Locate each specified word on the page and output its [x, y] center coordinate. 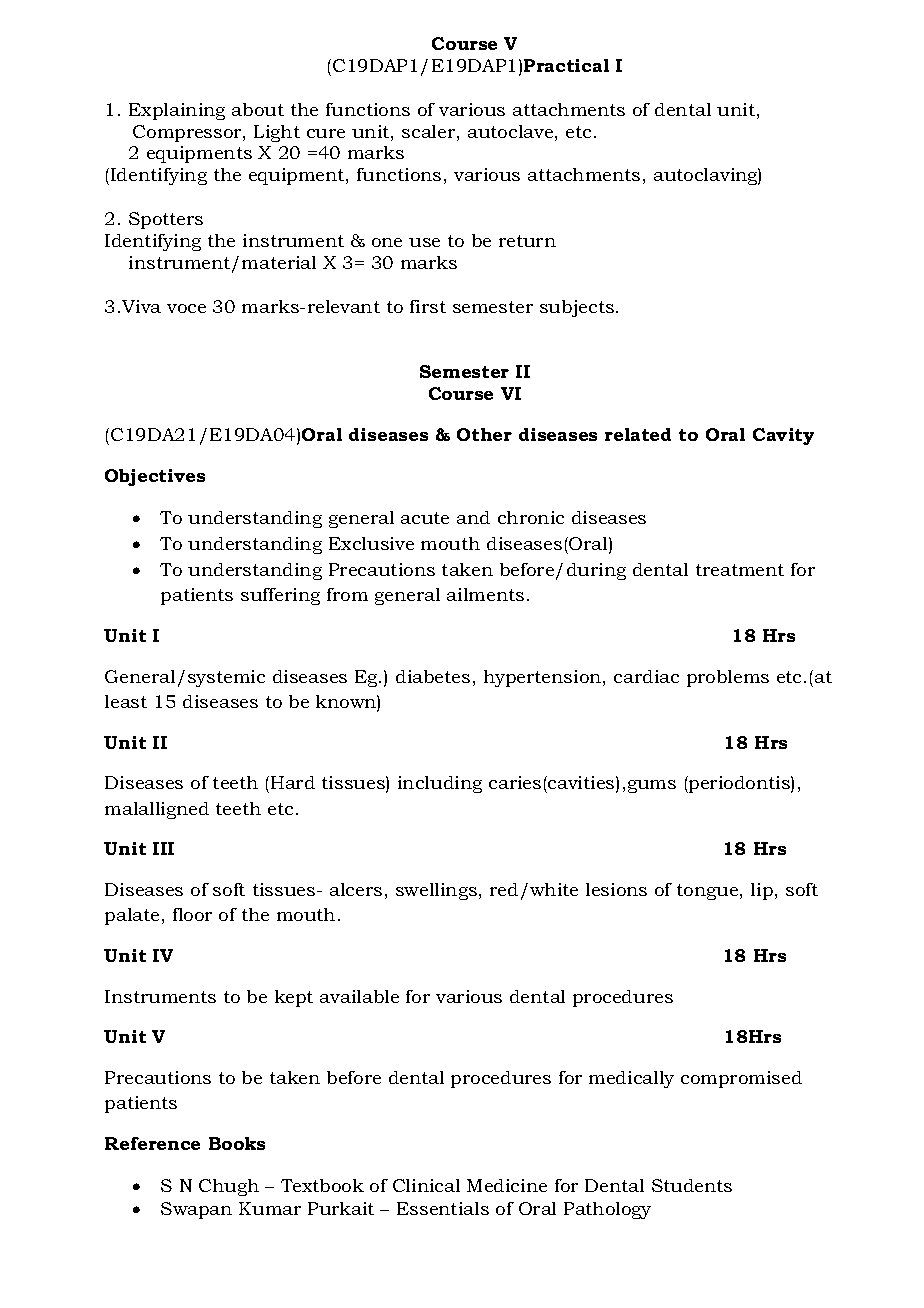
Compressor [188, 133]
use [424, 242]
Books [237, 1143]
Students [692, 1185]
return [527, 241]
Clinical [426, 1185]
